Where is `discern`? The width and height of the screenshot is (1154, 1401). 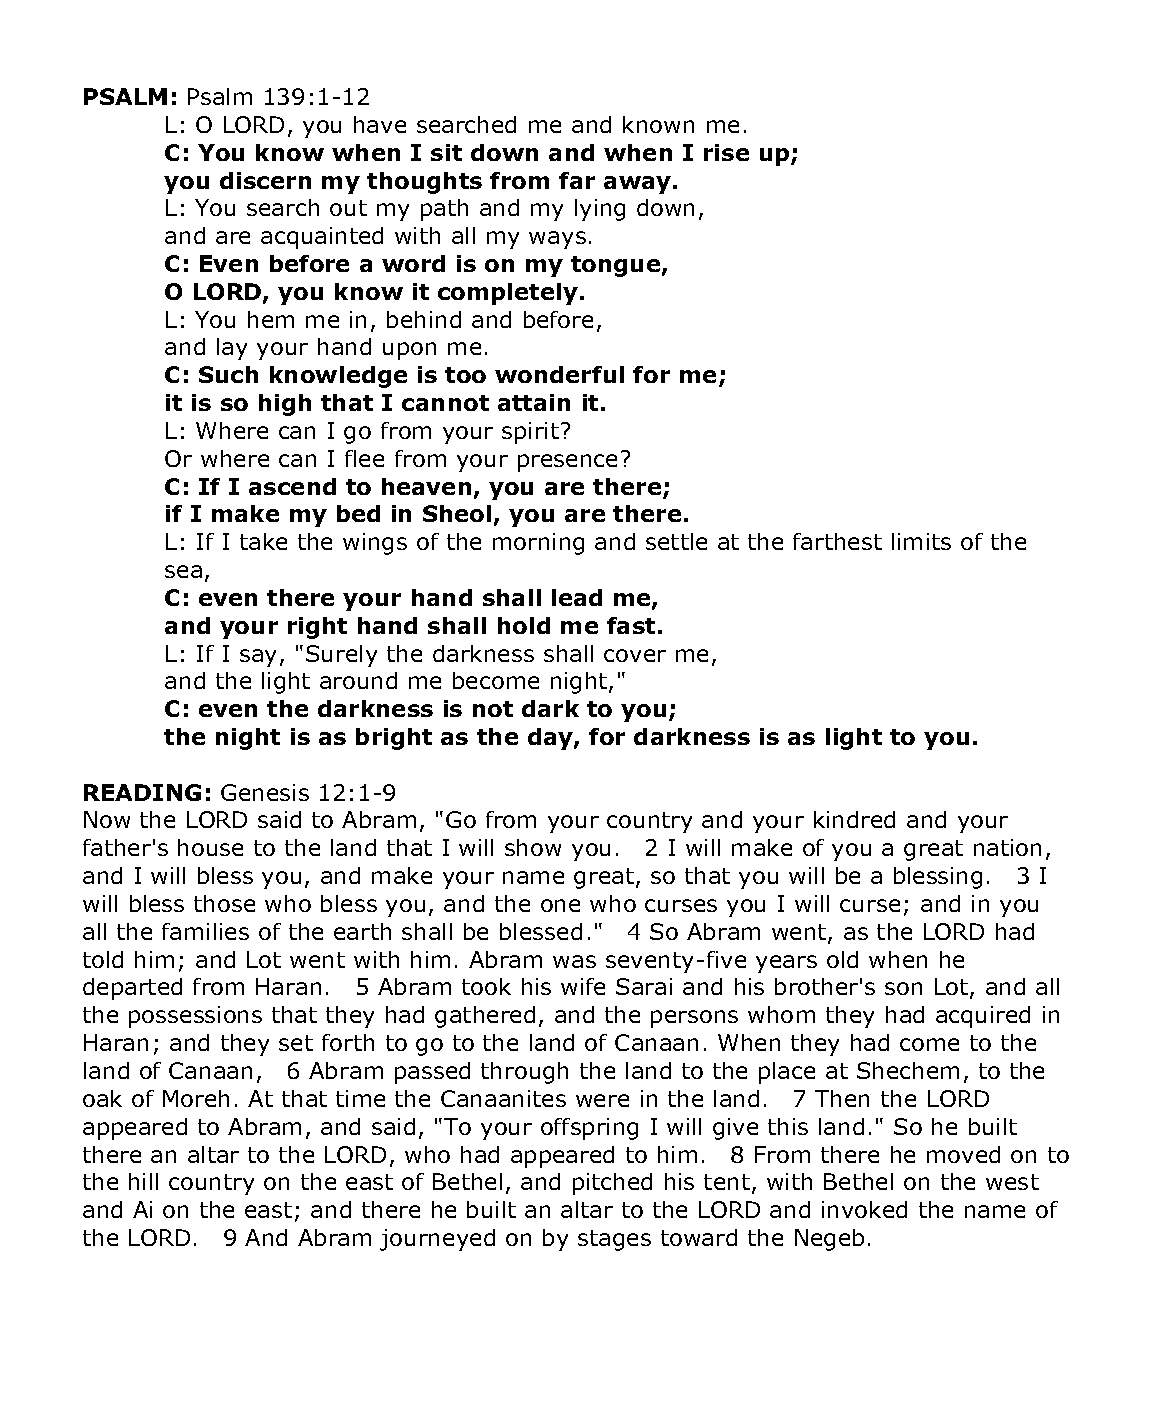
discern is located at coordinates (265, 180).
